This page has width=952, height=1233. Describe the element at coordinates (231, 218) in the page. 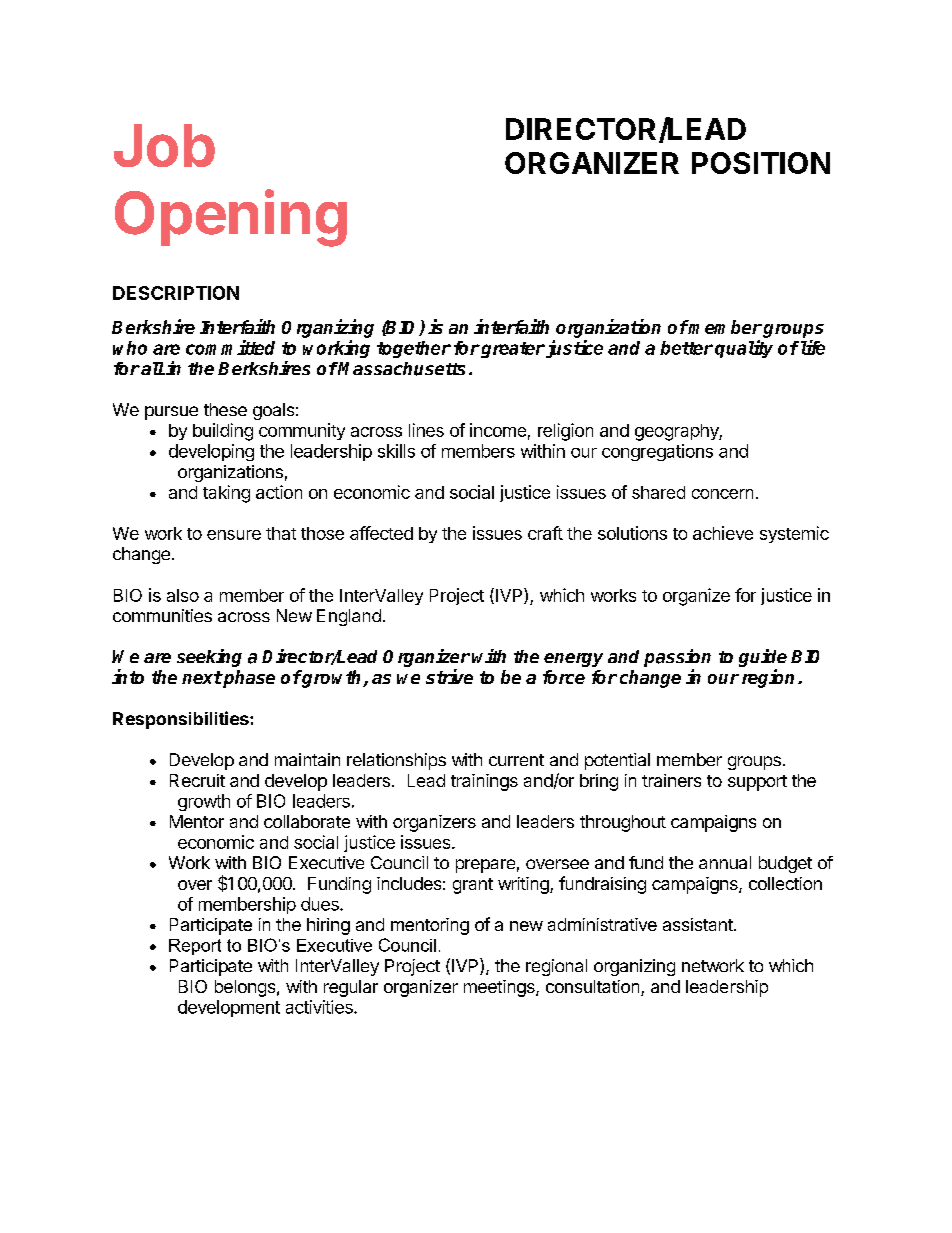

I see `Opening` at that location.
